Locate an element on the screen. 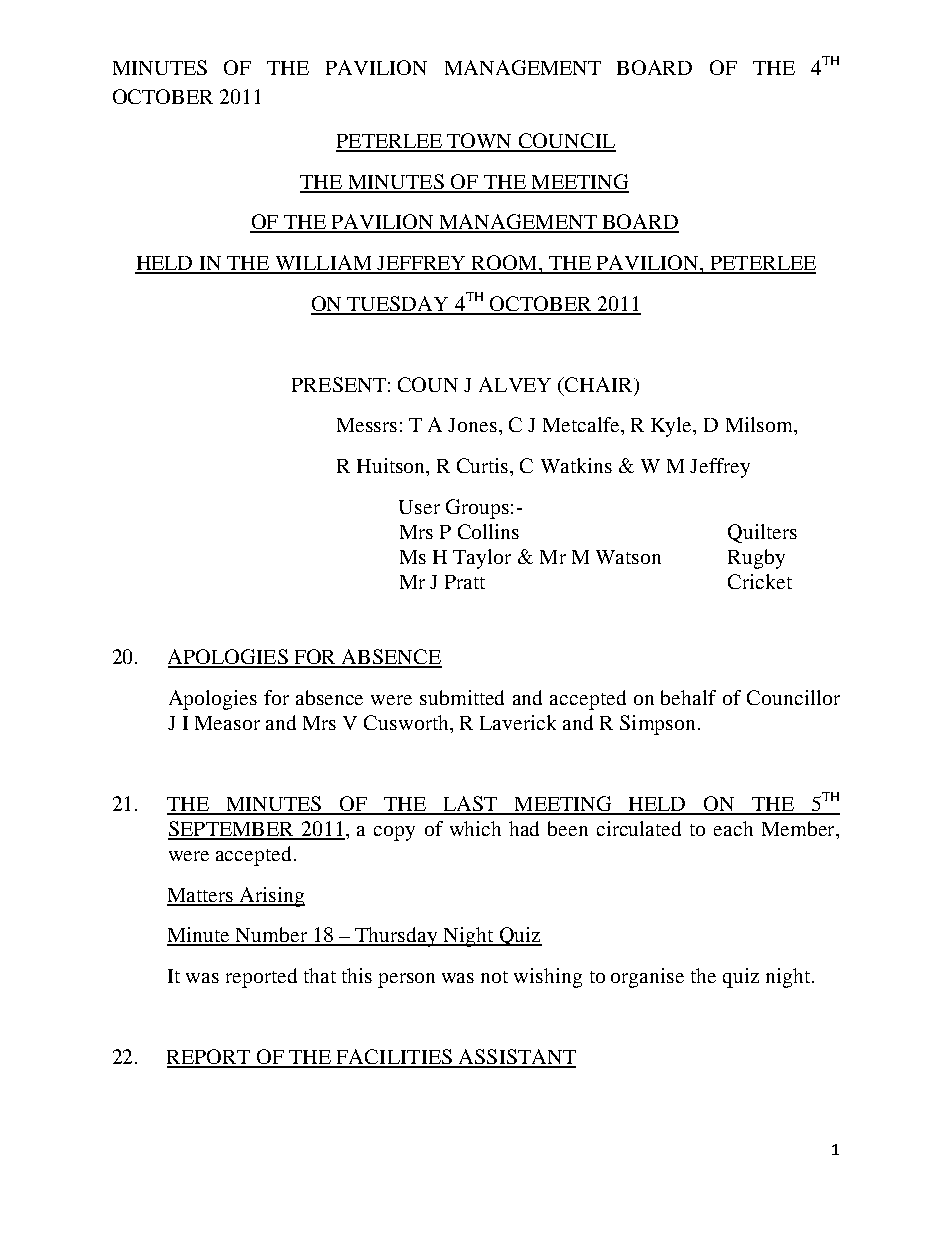  SEPTEMBER is located at coordinates (232, 830).
